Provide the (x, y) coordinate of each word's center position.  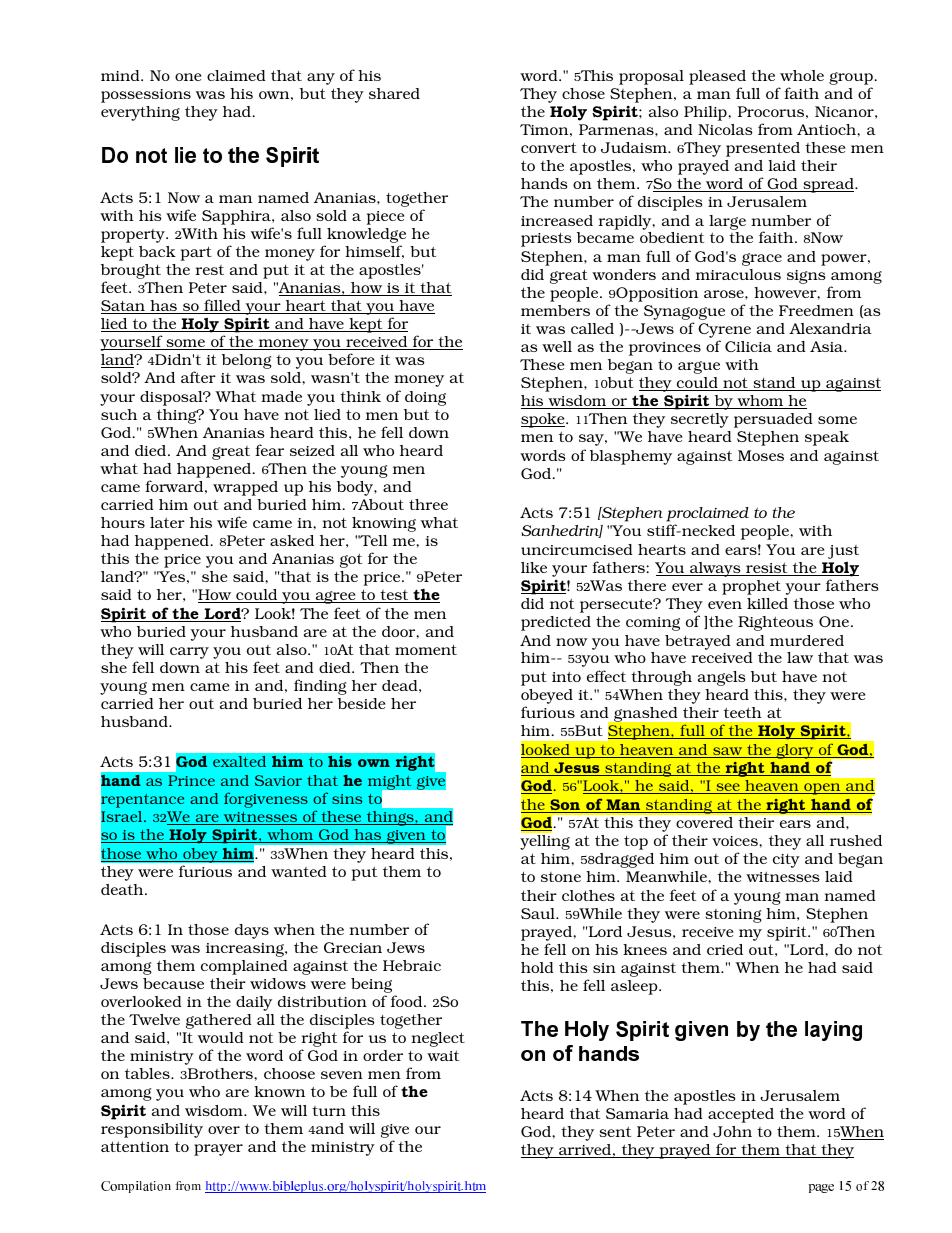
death (123, 889)
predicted (556, 623)
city (786, 861)
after (198, 377)
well (557, 346)
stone (561, 877)
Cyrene (724, 330)
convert (549, 147)
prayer (218, 1150)
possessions (146, 96)
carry (189, 653)
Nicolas (725, 129)
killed (767, 603)
